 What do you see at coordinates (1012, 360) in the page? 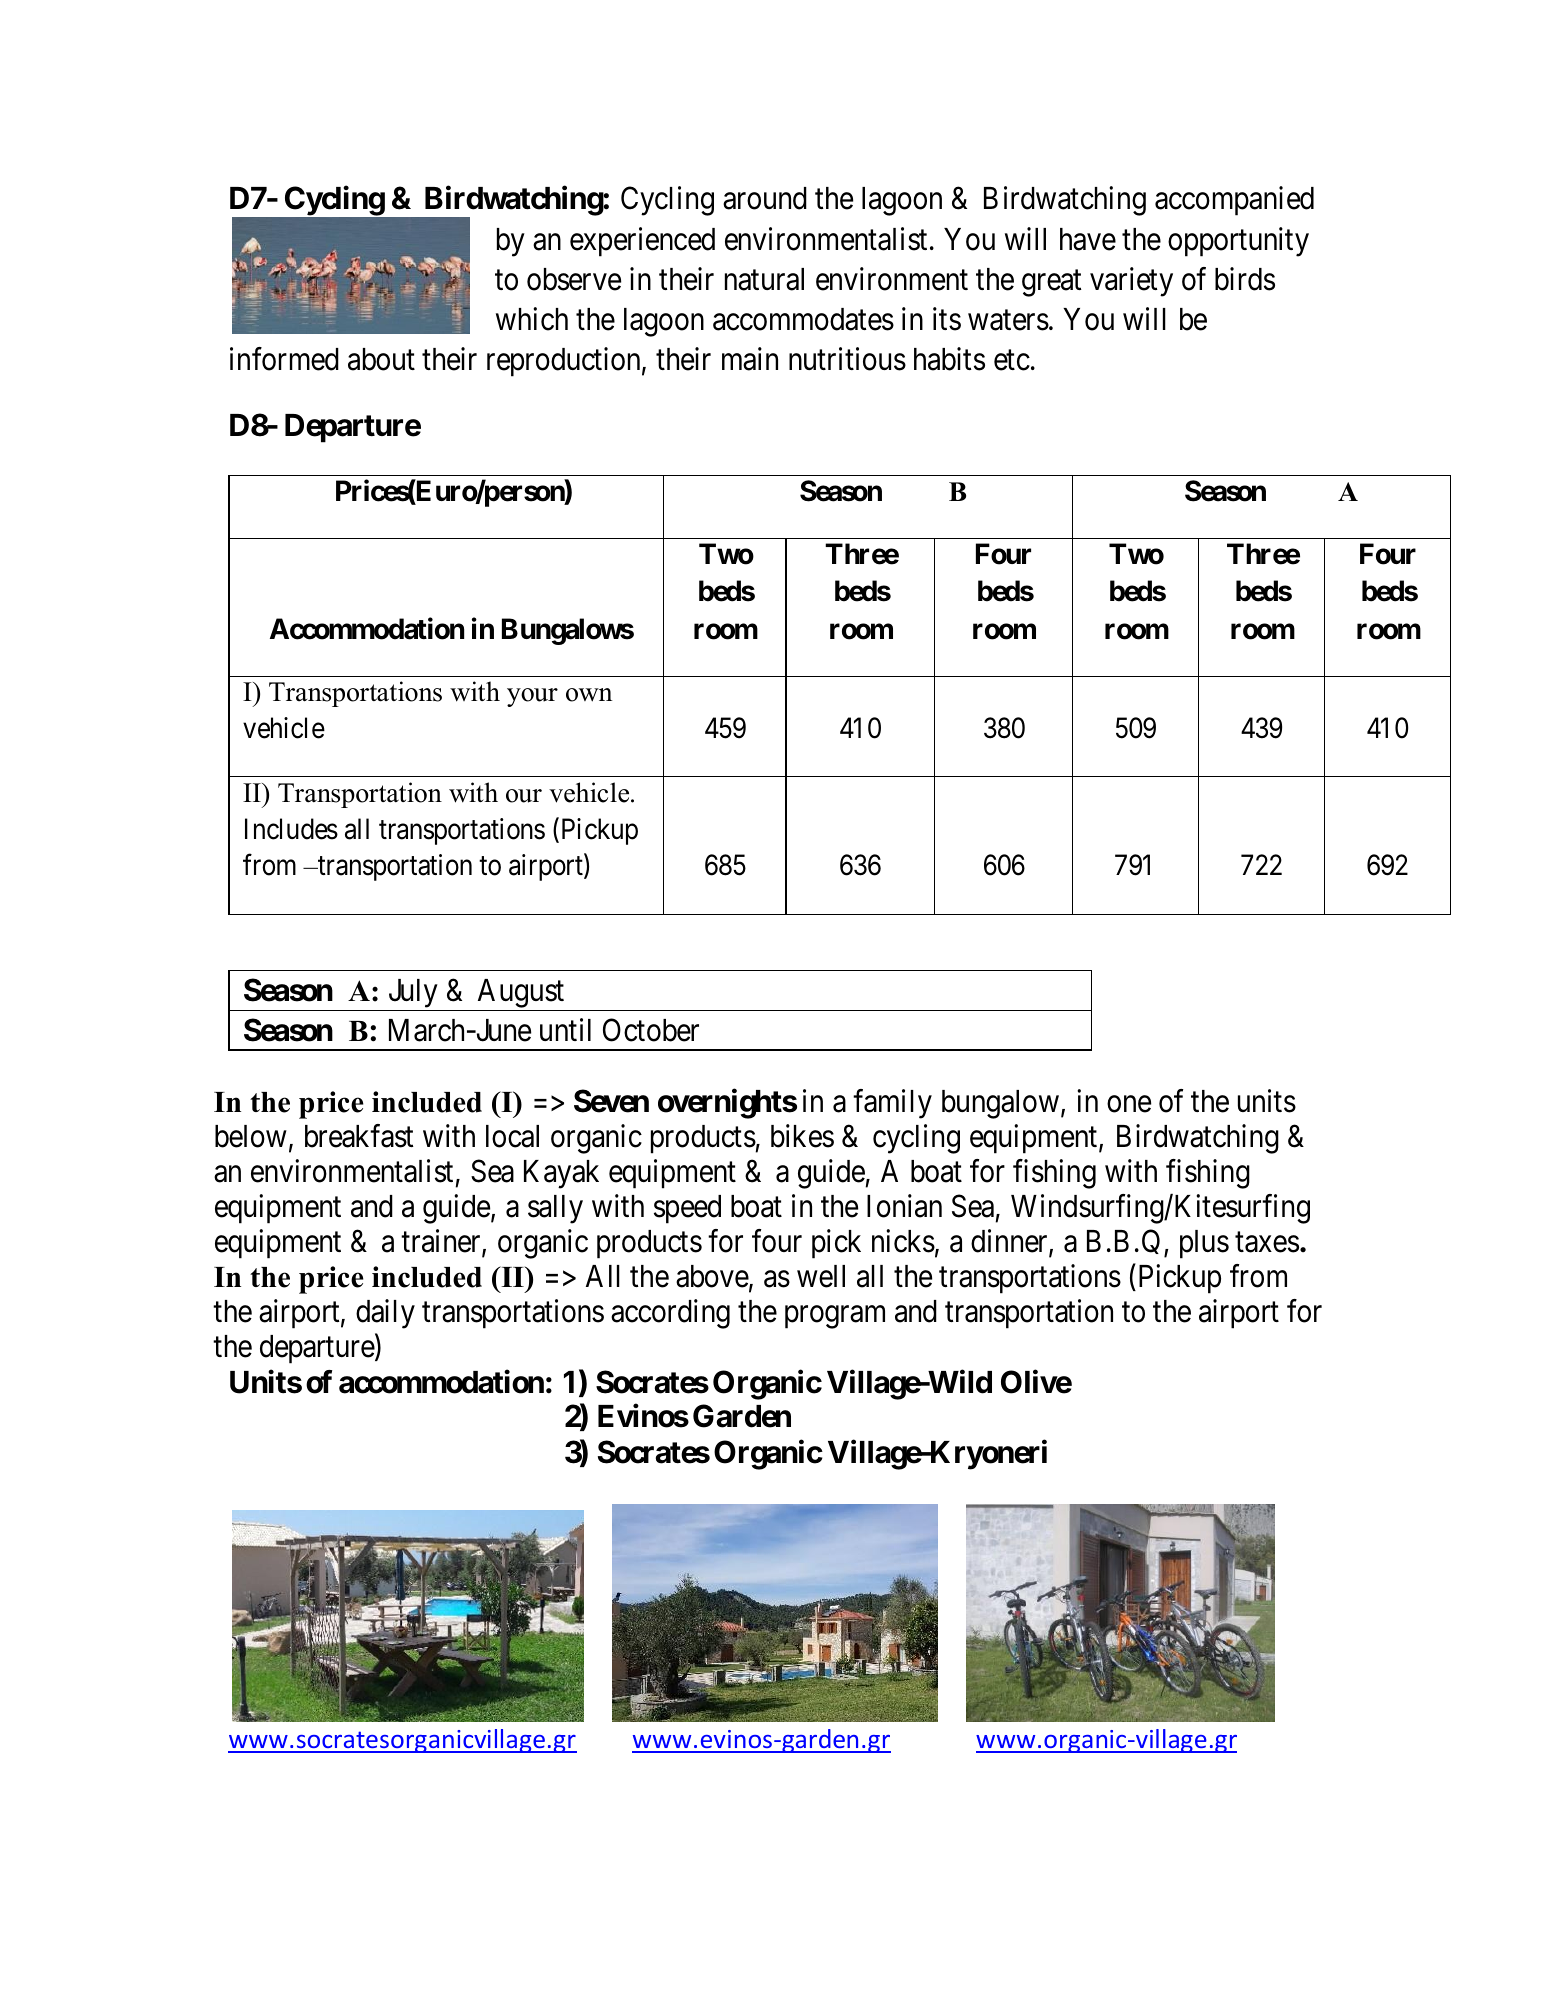
I see `etc` at bounding box center [1012, 360].
